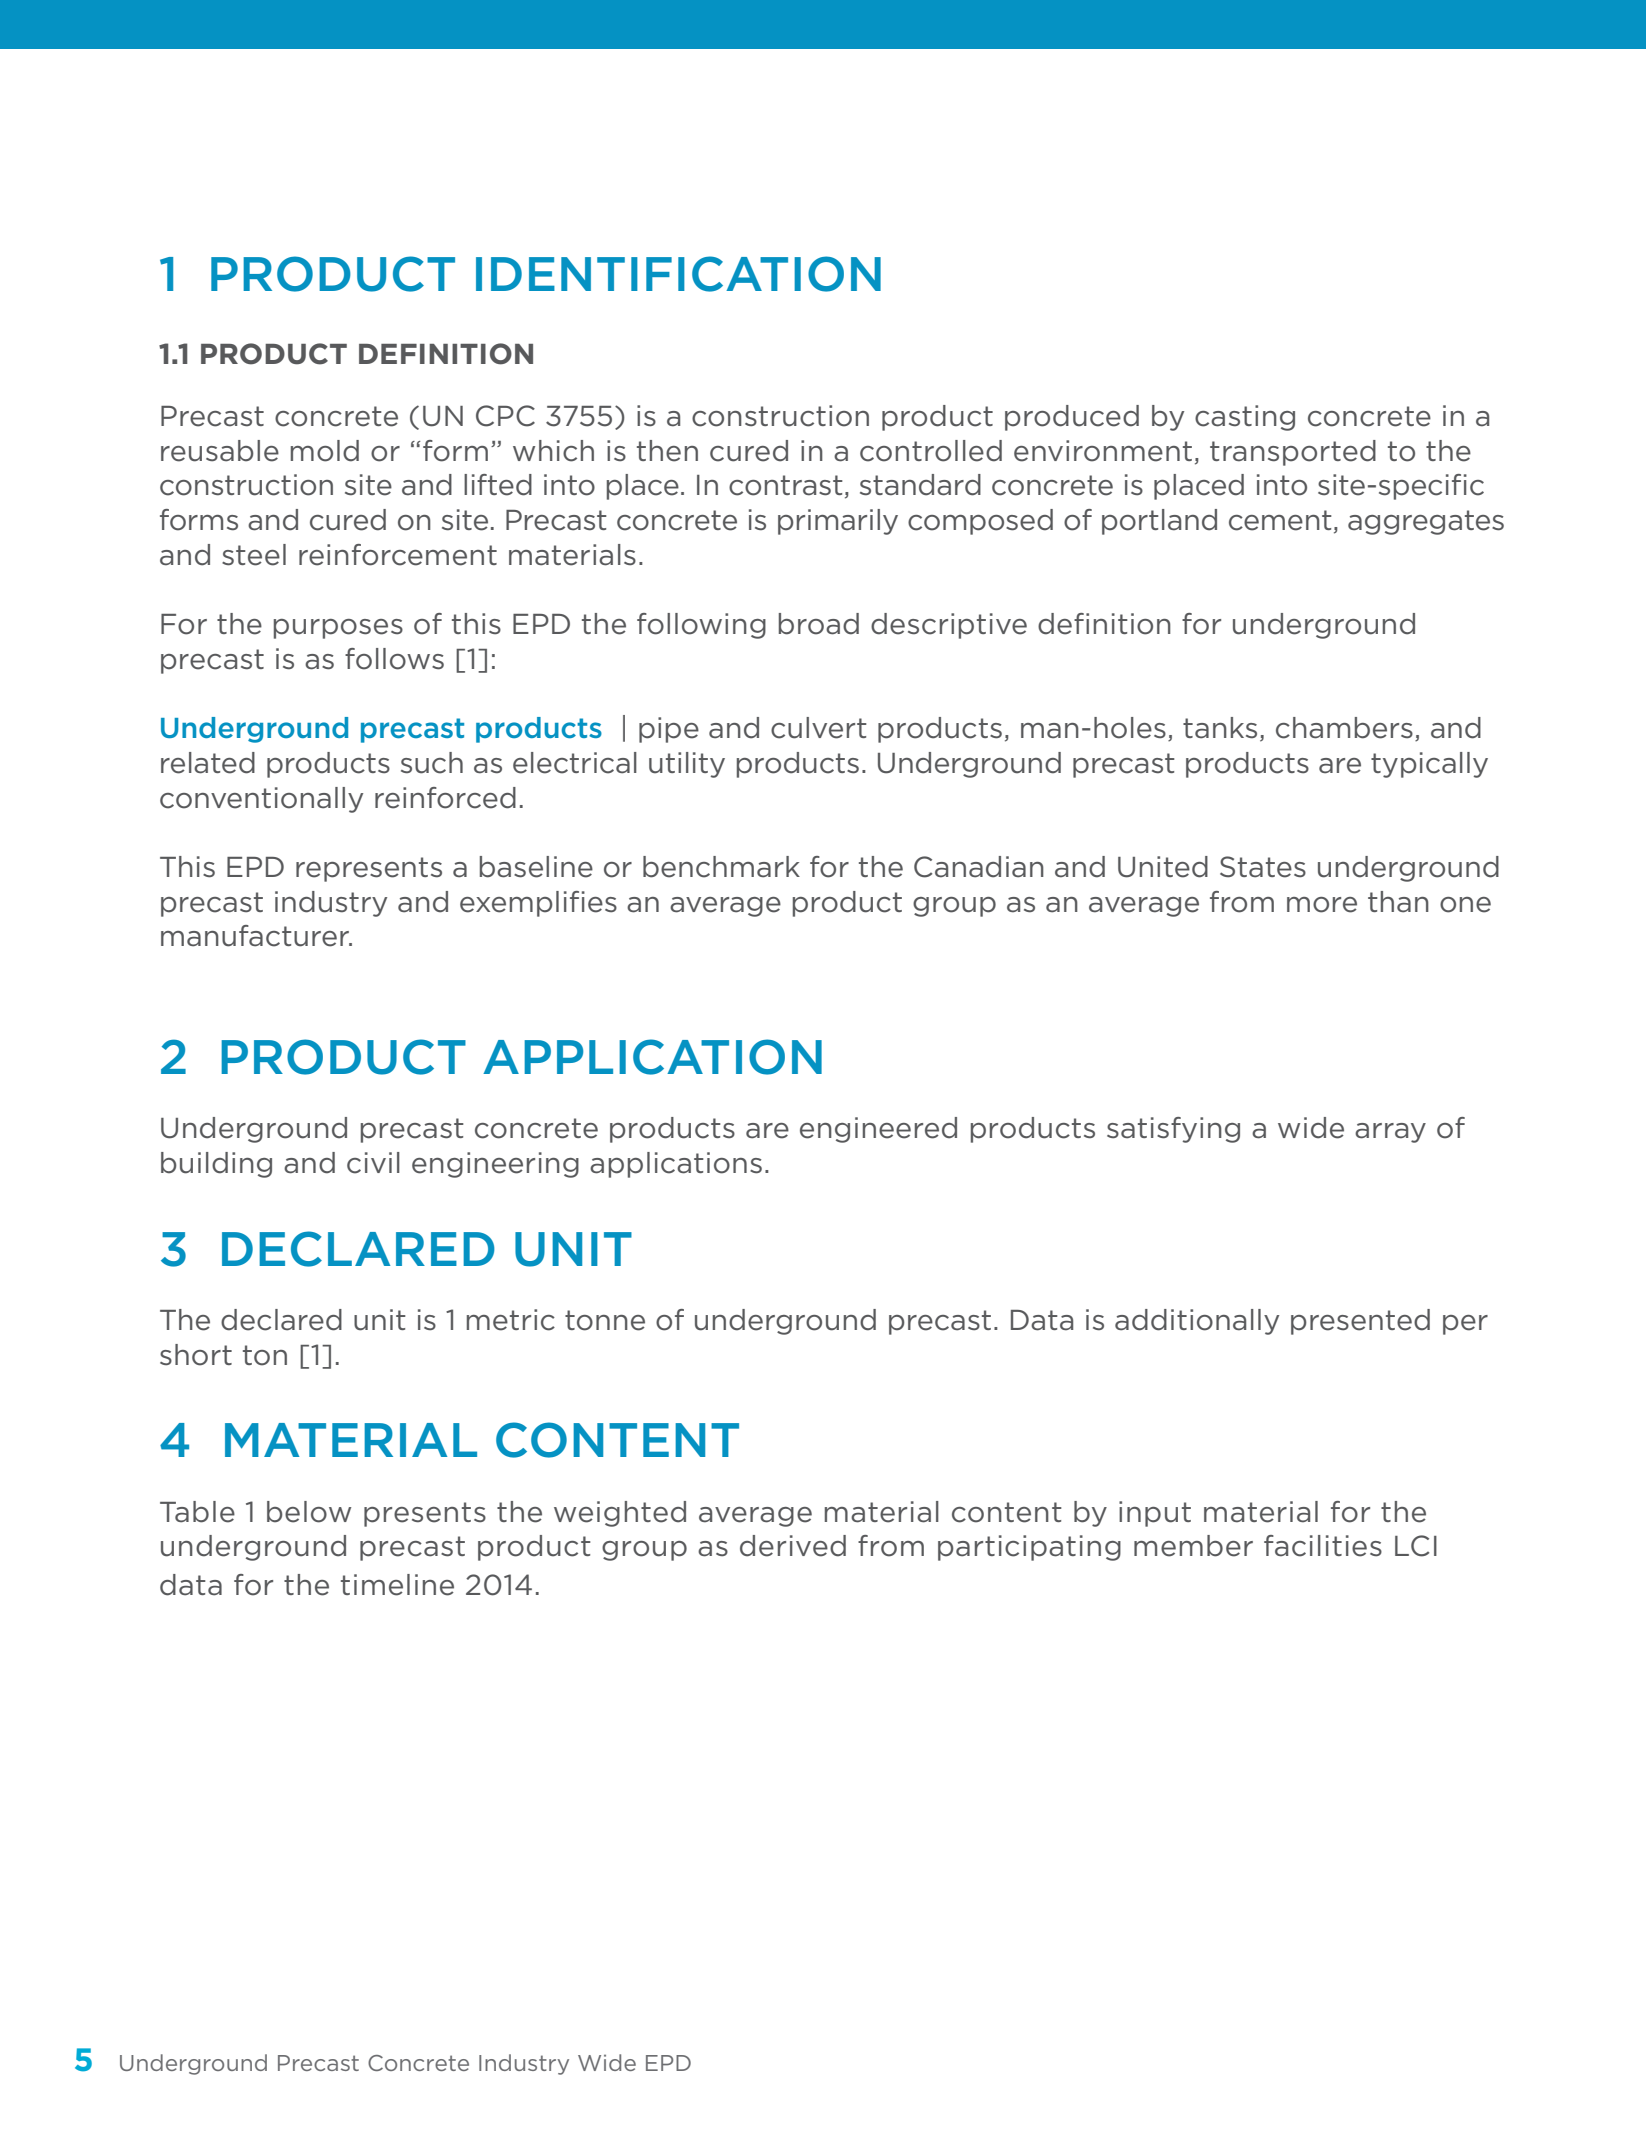 This screenshot has height=2130, width=1646. What do you see at coordinates (793, 1546) in the screenshot?
I see `derived` at bounding box center [793, 1546].
